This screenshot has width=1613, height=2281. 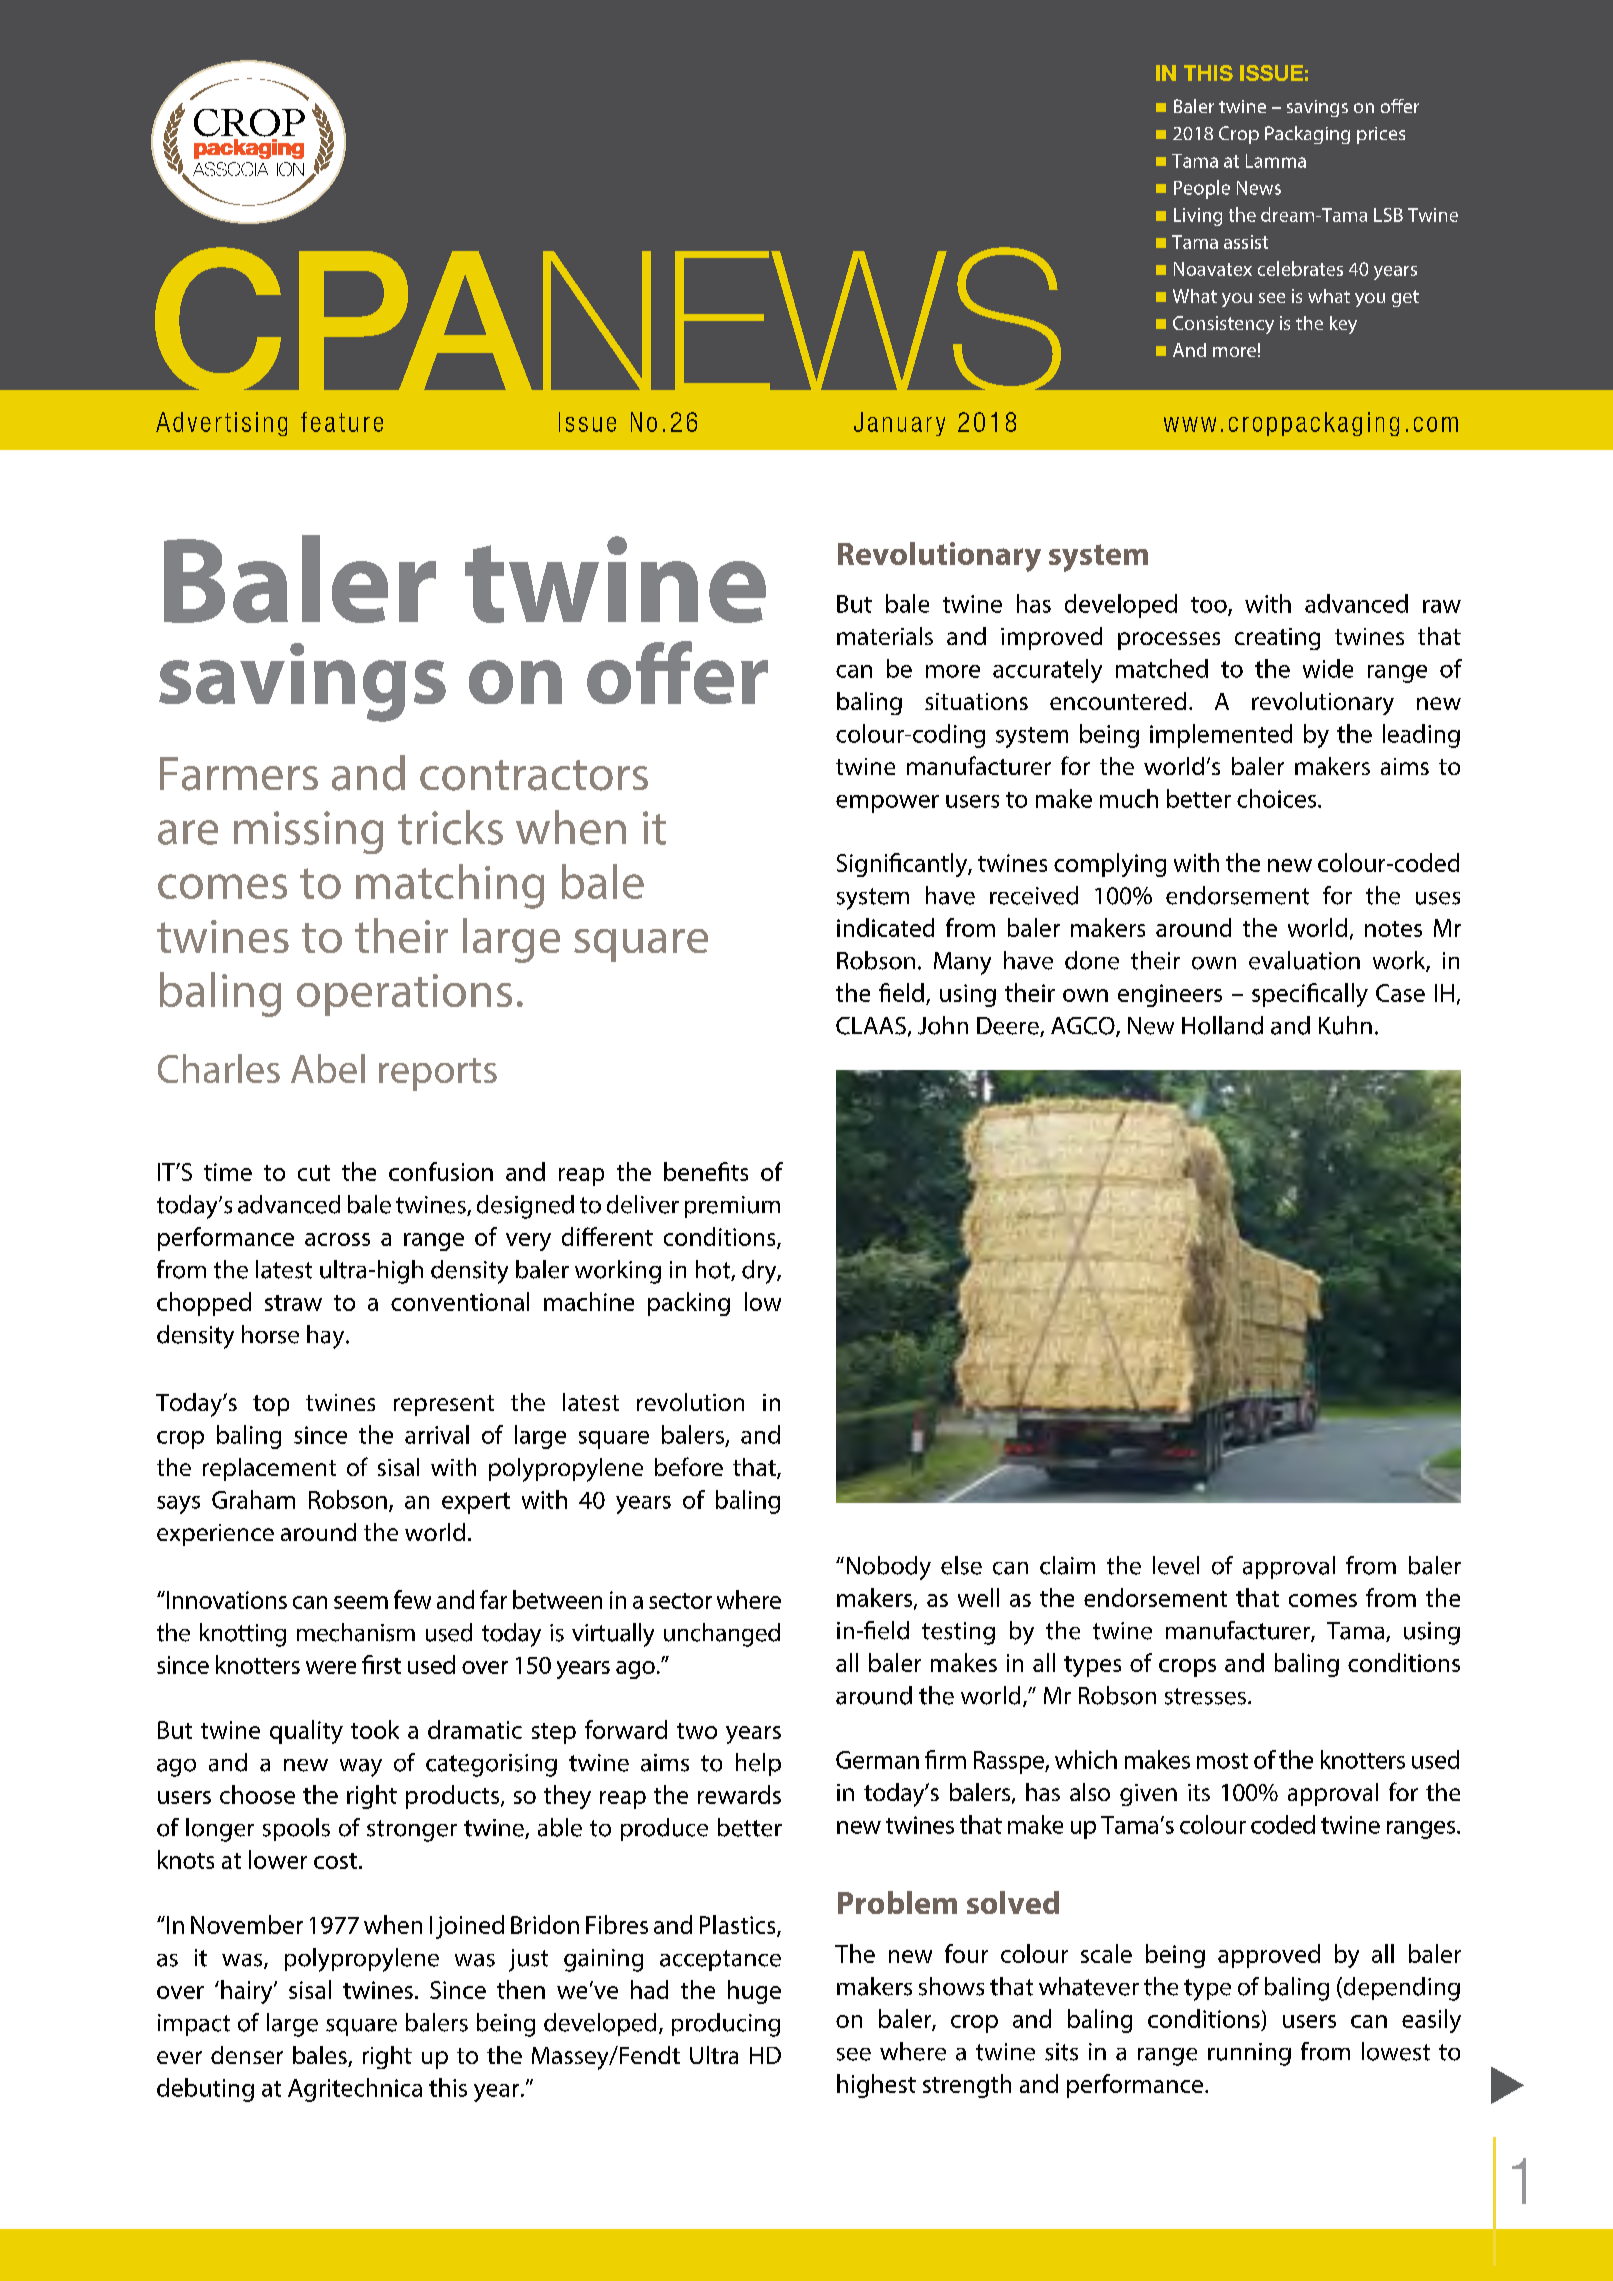 What do you see at coordinates (1246, 242) in the screenshot?
I see `assist` at bounding box center [1246, 242].
